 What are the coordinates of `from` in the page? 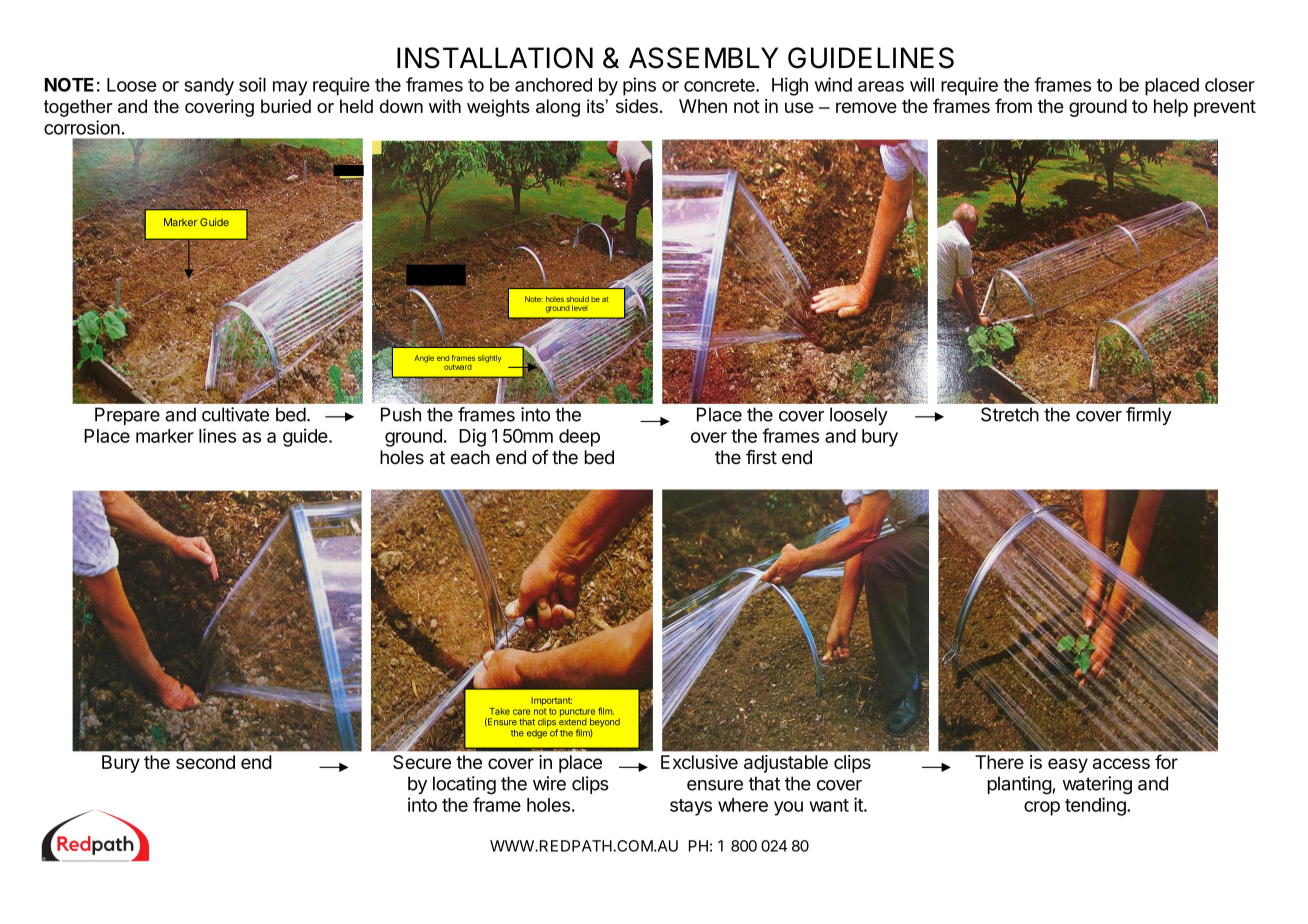 It's located at (1013, 105).
